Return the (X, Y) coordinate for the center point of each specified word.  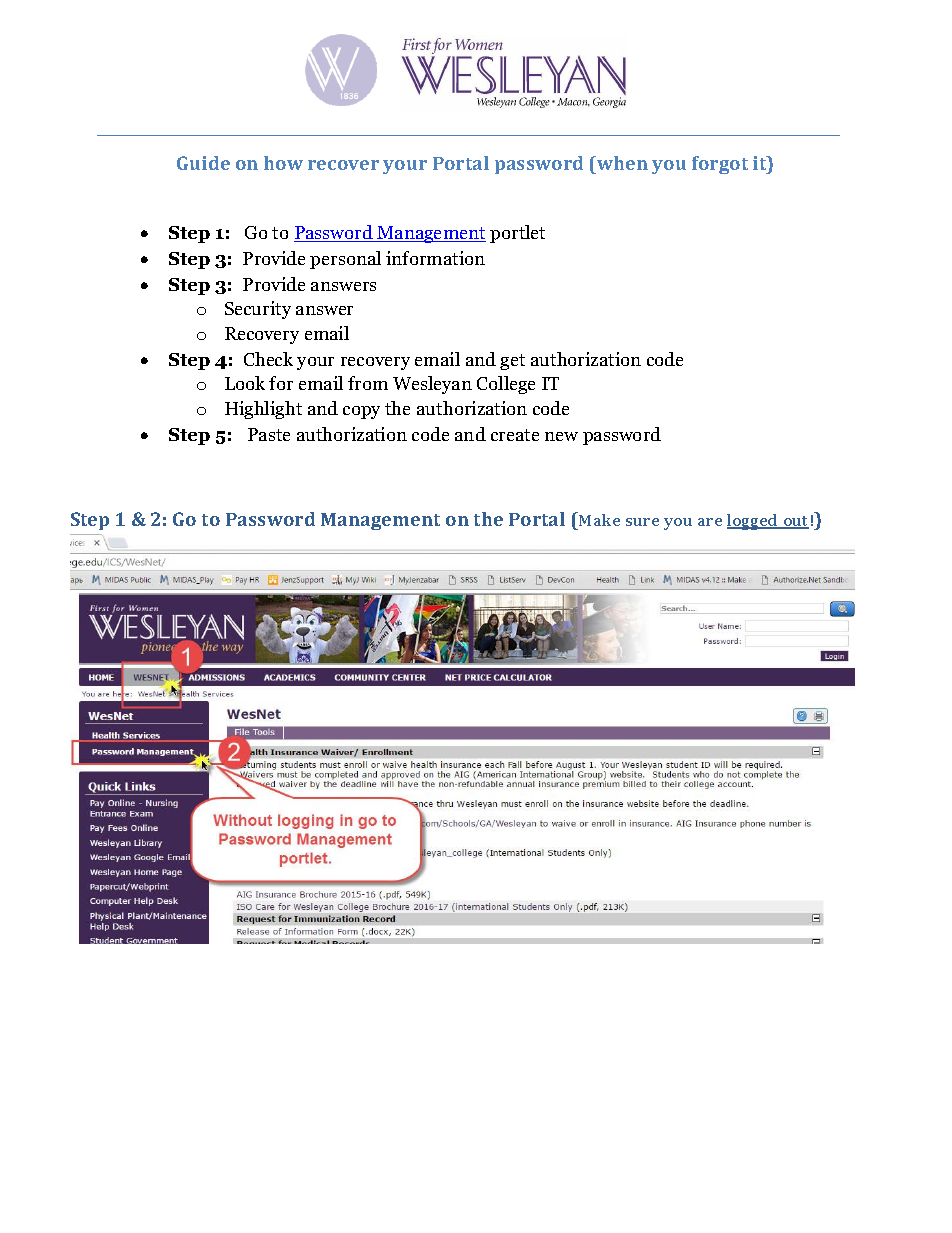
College (506, 385)
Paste (269, 434)
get (512, 362)
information (435, 258)
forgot (720, 165)
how (283, 163)
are (710, 522)
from (368, 383)
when (621, 165)
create (515, 435)
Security (258, 310)
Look (245, 383)
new (561, 436)
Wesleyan (432, 385)
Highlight (263, 410)
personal (345, 260)
